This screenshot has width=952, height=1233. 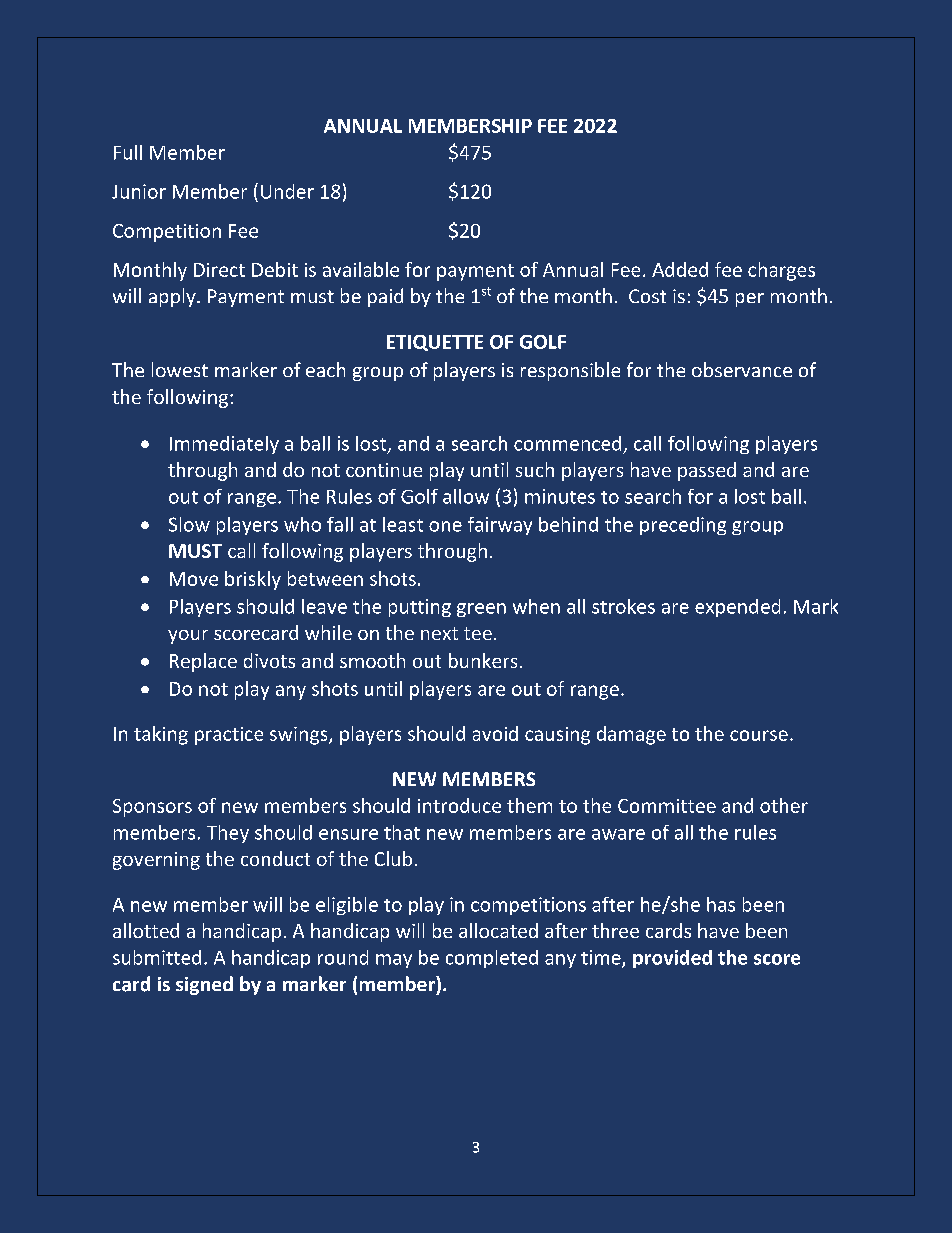 I want to click on Added, so click(x=680, y=269).
